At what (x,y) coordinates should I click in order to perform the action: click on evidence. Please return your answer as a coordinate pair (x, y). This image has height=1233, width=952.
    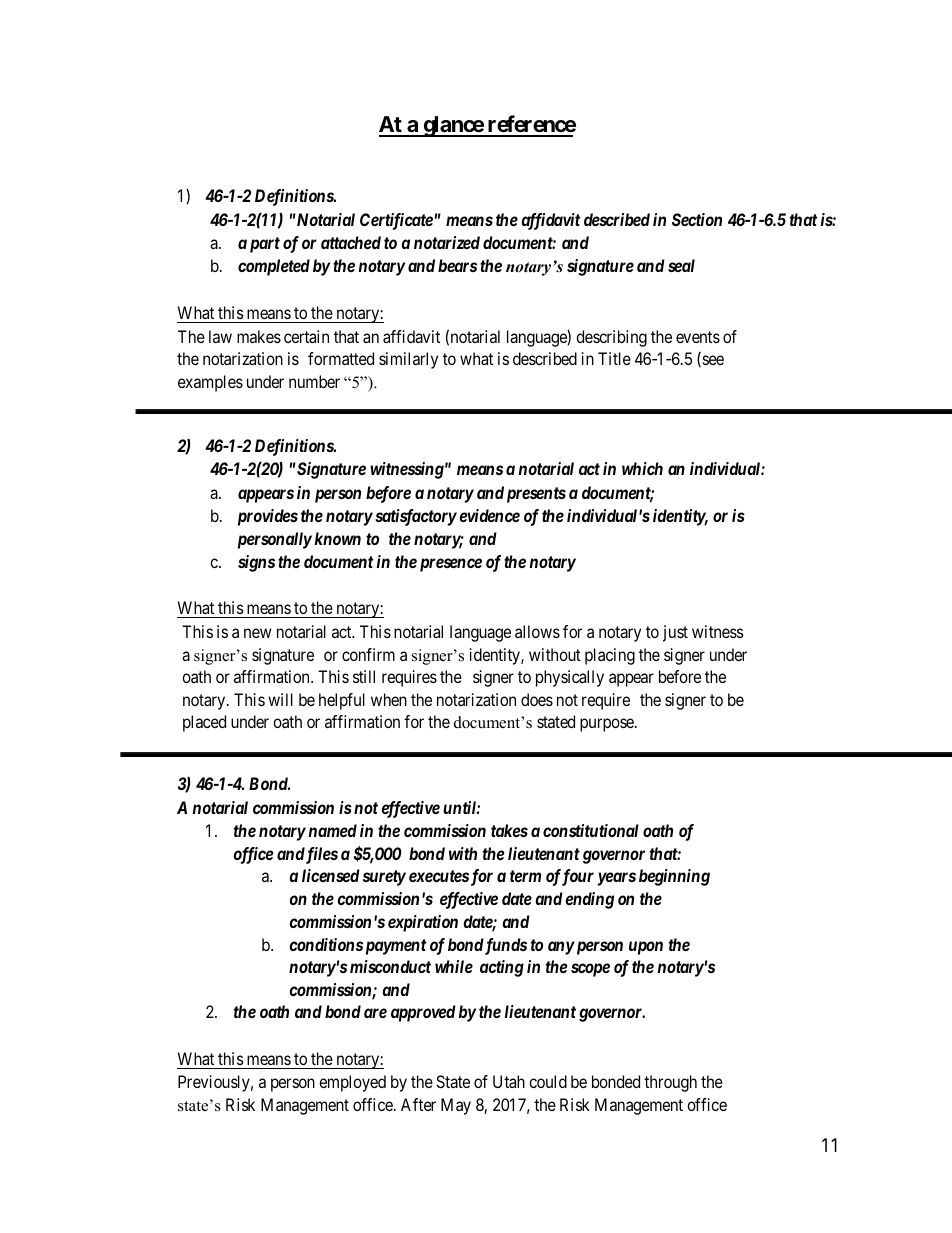
    Looking at the image, I should click on (489, 515).
